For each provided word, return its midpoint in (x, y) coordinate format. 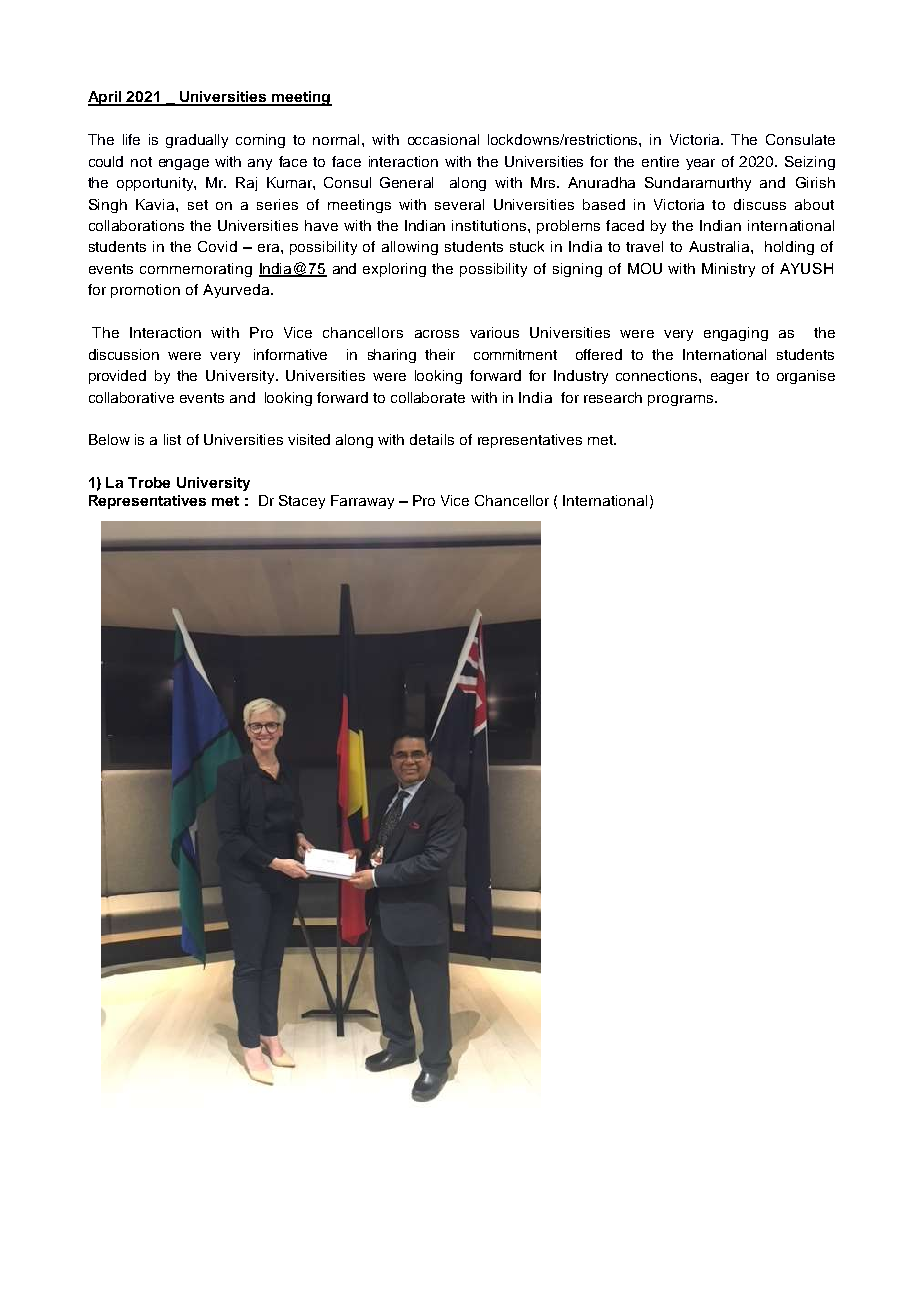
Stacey (302, 502)
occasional (443, 139)
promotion (145, 291)
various (494, 332)
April (106, 98)
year (700, 164)
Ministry (728, 270)
